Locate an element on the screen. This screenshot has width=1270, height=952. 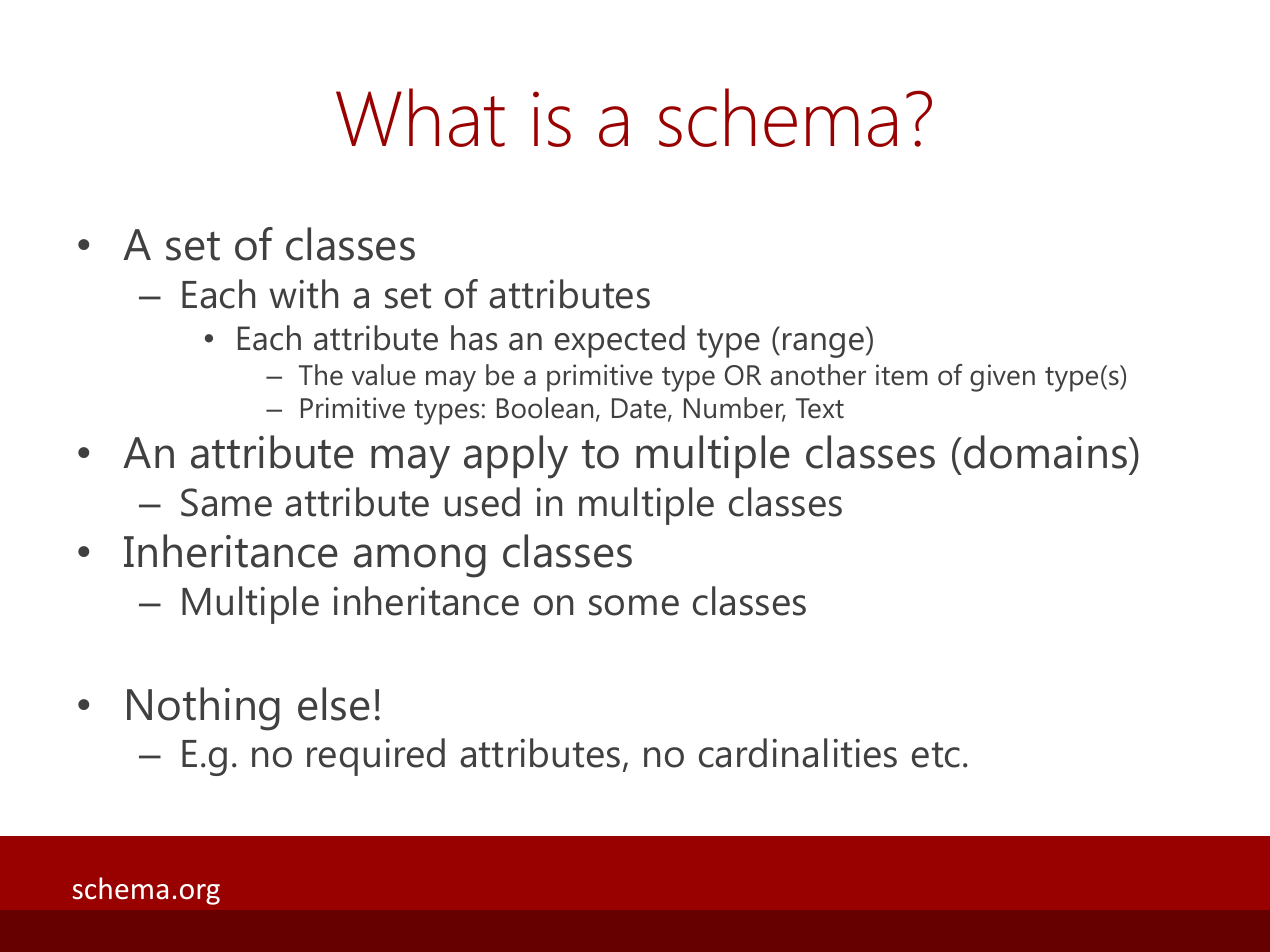
etc is located at coordinates (936, 755).
